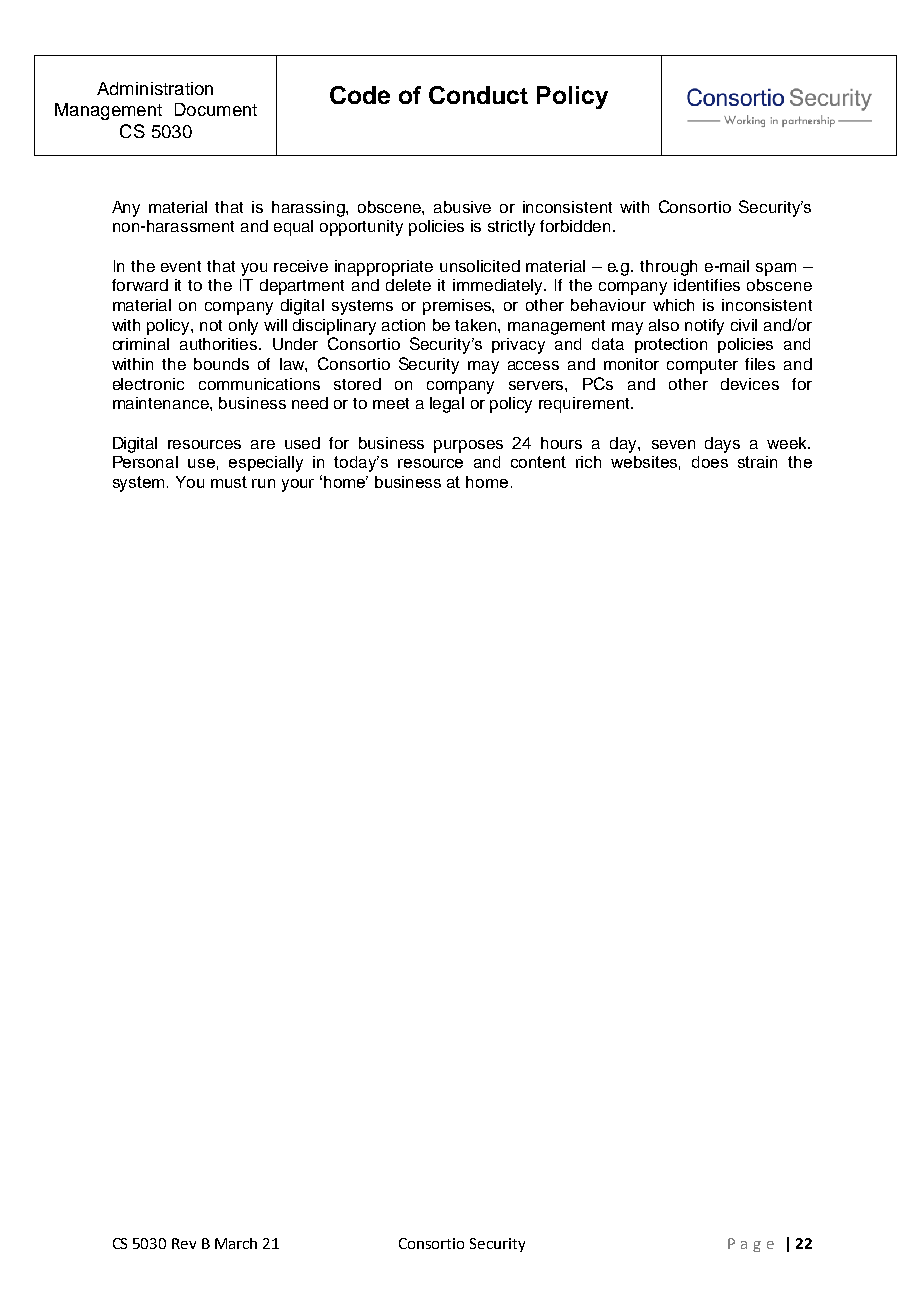 The image size is (924, 1308). Describe the element at coordinates (184, 1243) in the screenshot. I see `Rev` at that location.
